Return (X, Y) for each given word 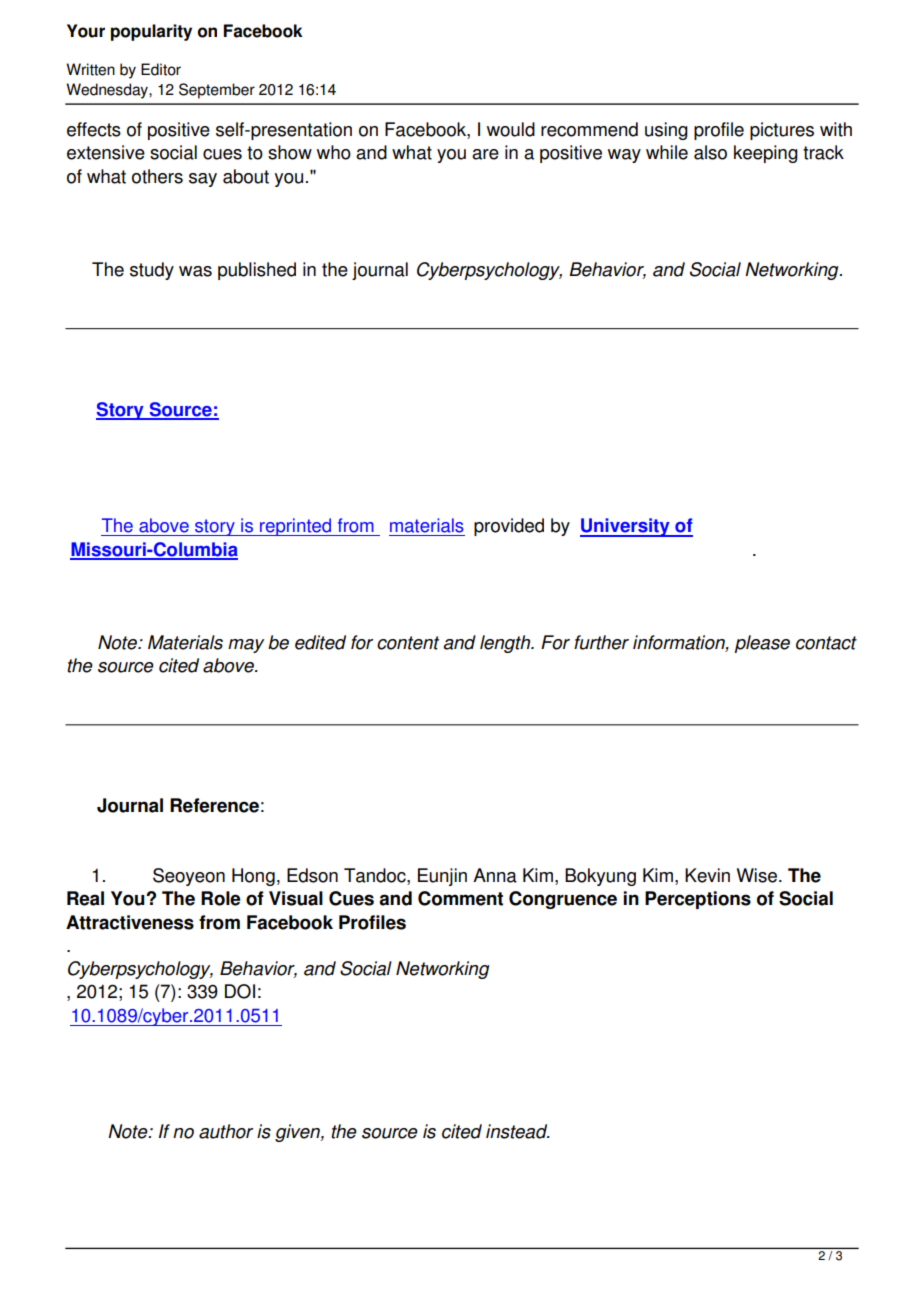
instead (518, 1131)
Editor (161, 69)
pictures (782, 131)
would (511, 129)
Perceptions (698, 900)
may (246, 646)
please (762, 644)
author (226, 1131)
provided (509, 527)
